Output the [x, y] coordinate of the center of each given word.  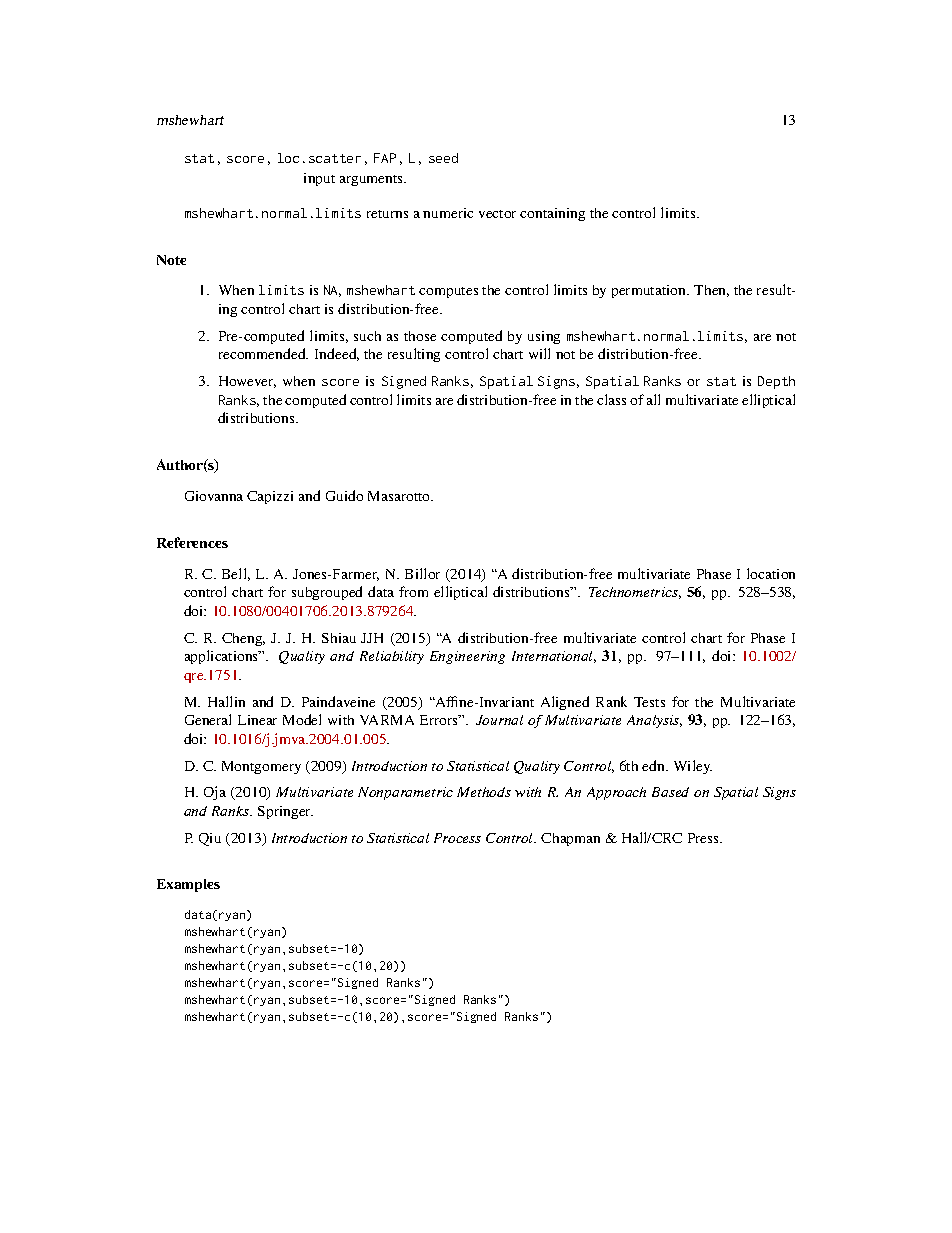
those [420, 336]
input [319, 179]
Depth [776, 382]
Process [457, 838]
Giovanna [214, 496]
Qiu [210, 839]
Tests [649, 702]
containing [552, 214]
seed [443, 158]
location [771, 573]
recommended [263, 353]
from [413, 591]
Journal [499, 720]
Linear [257, 720]
